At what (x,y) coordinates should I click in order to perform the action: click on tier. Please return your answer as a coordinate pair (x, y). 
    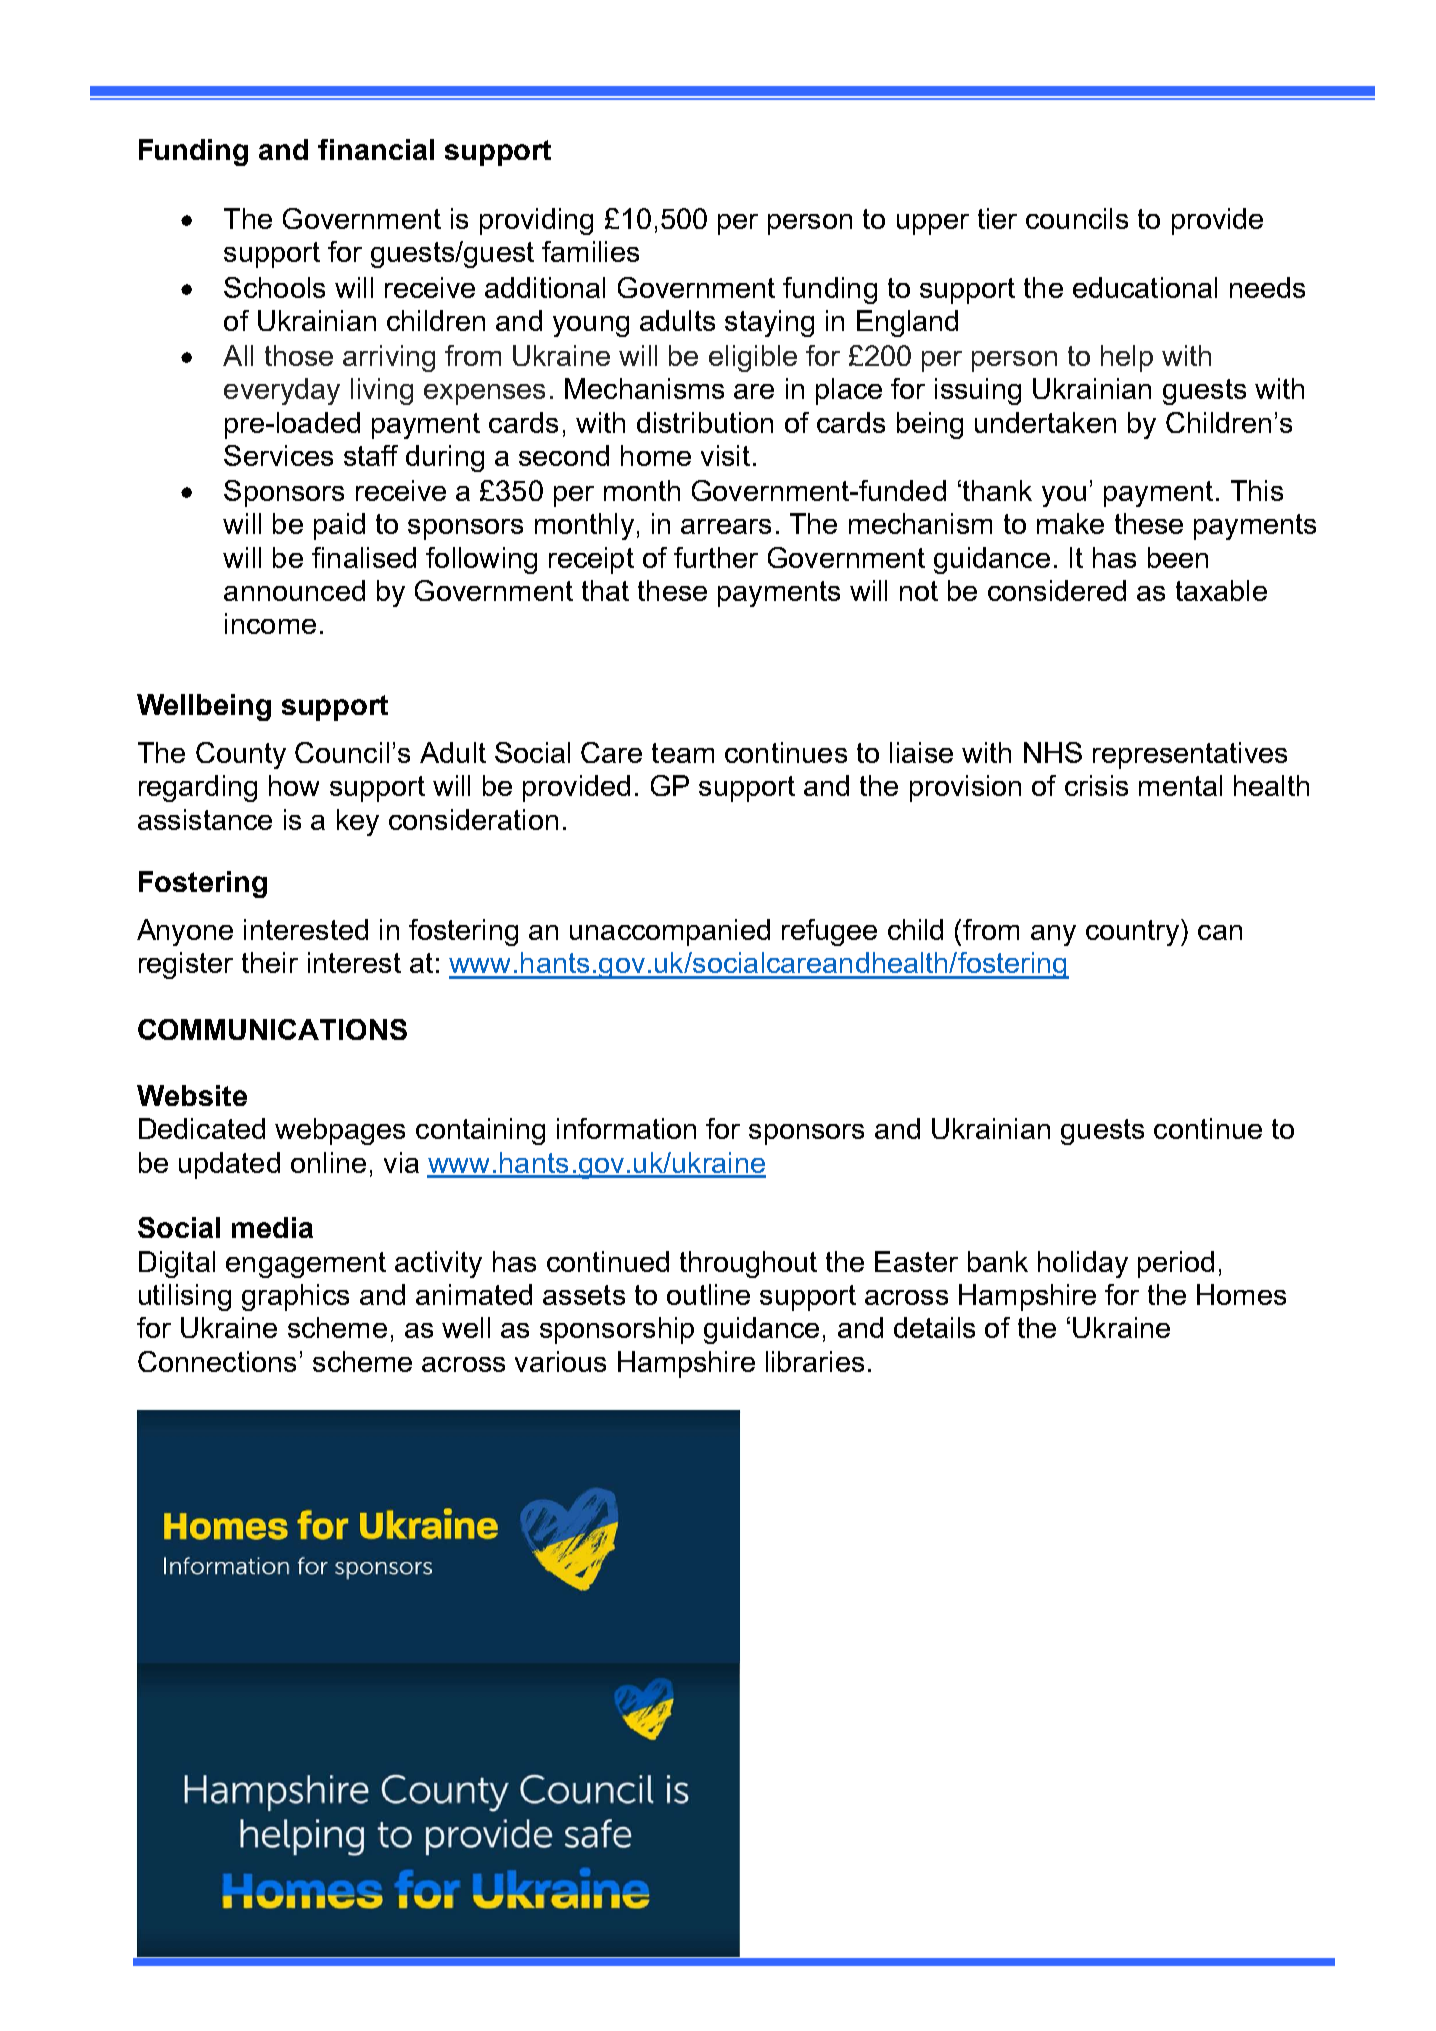
    Looking at the image, I should click on (997, 218).
